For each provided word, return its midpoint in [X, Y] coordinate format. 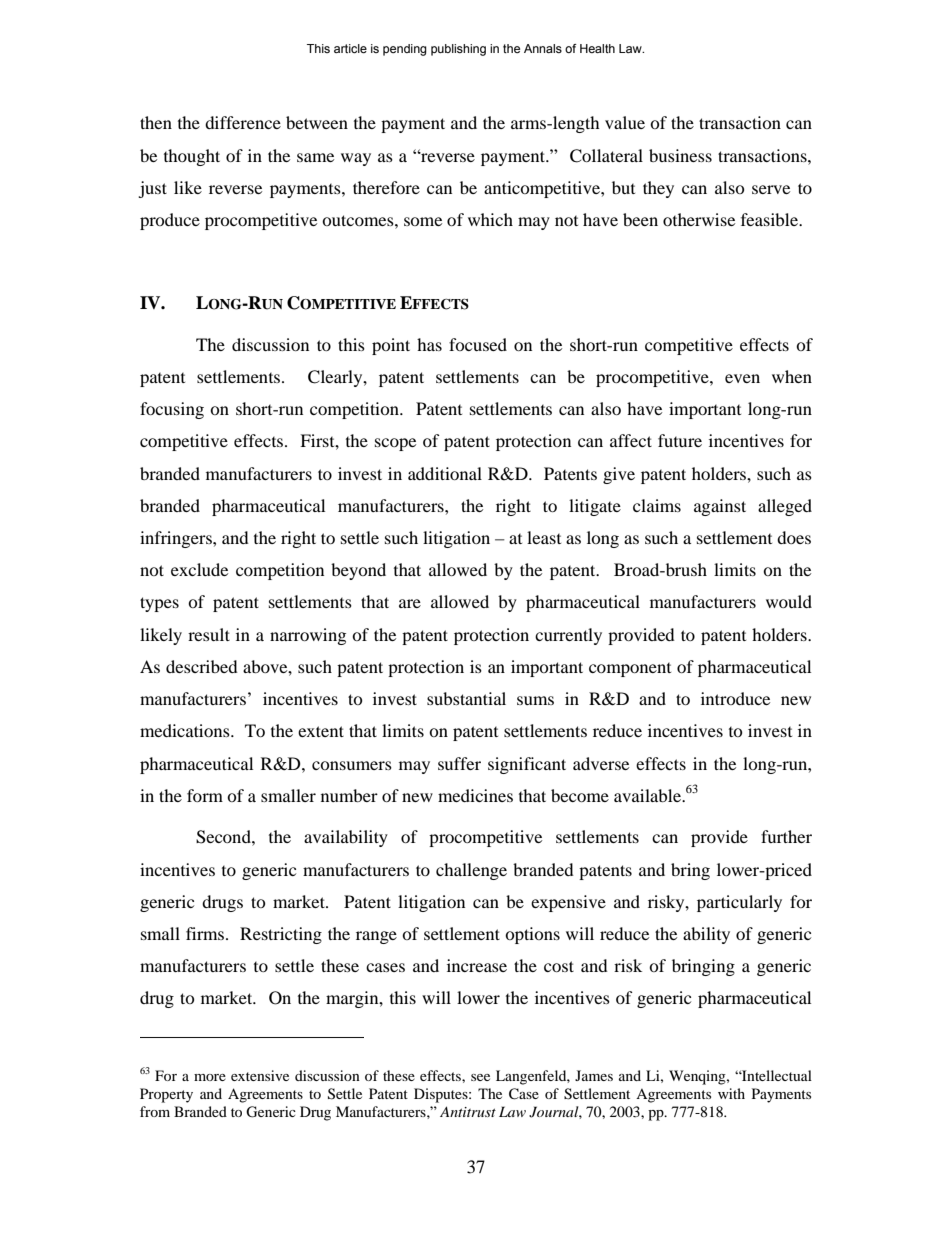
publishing [458, 50]
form [205, 795]
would [789, 601]
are [410, 603]
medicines [475, 795]
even [742, 378]
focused [478, 344]
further [786, 836]
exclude [199, 569]
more [210, 1077]
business [680, 155]
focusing [172, 410]
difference [243, 122]
